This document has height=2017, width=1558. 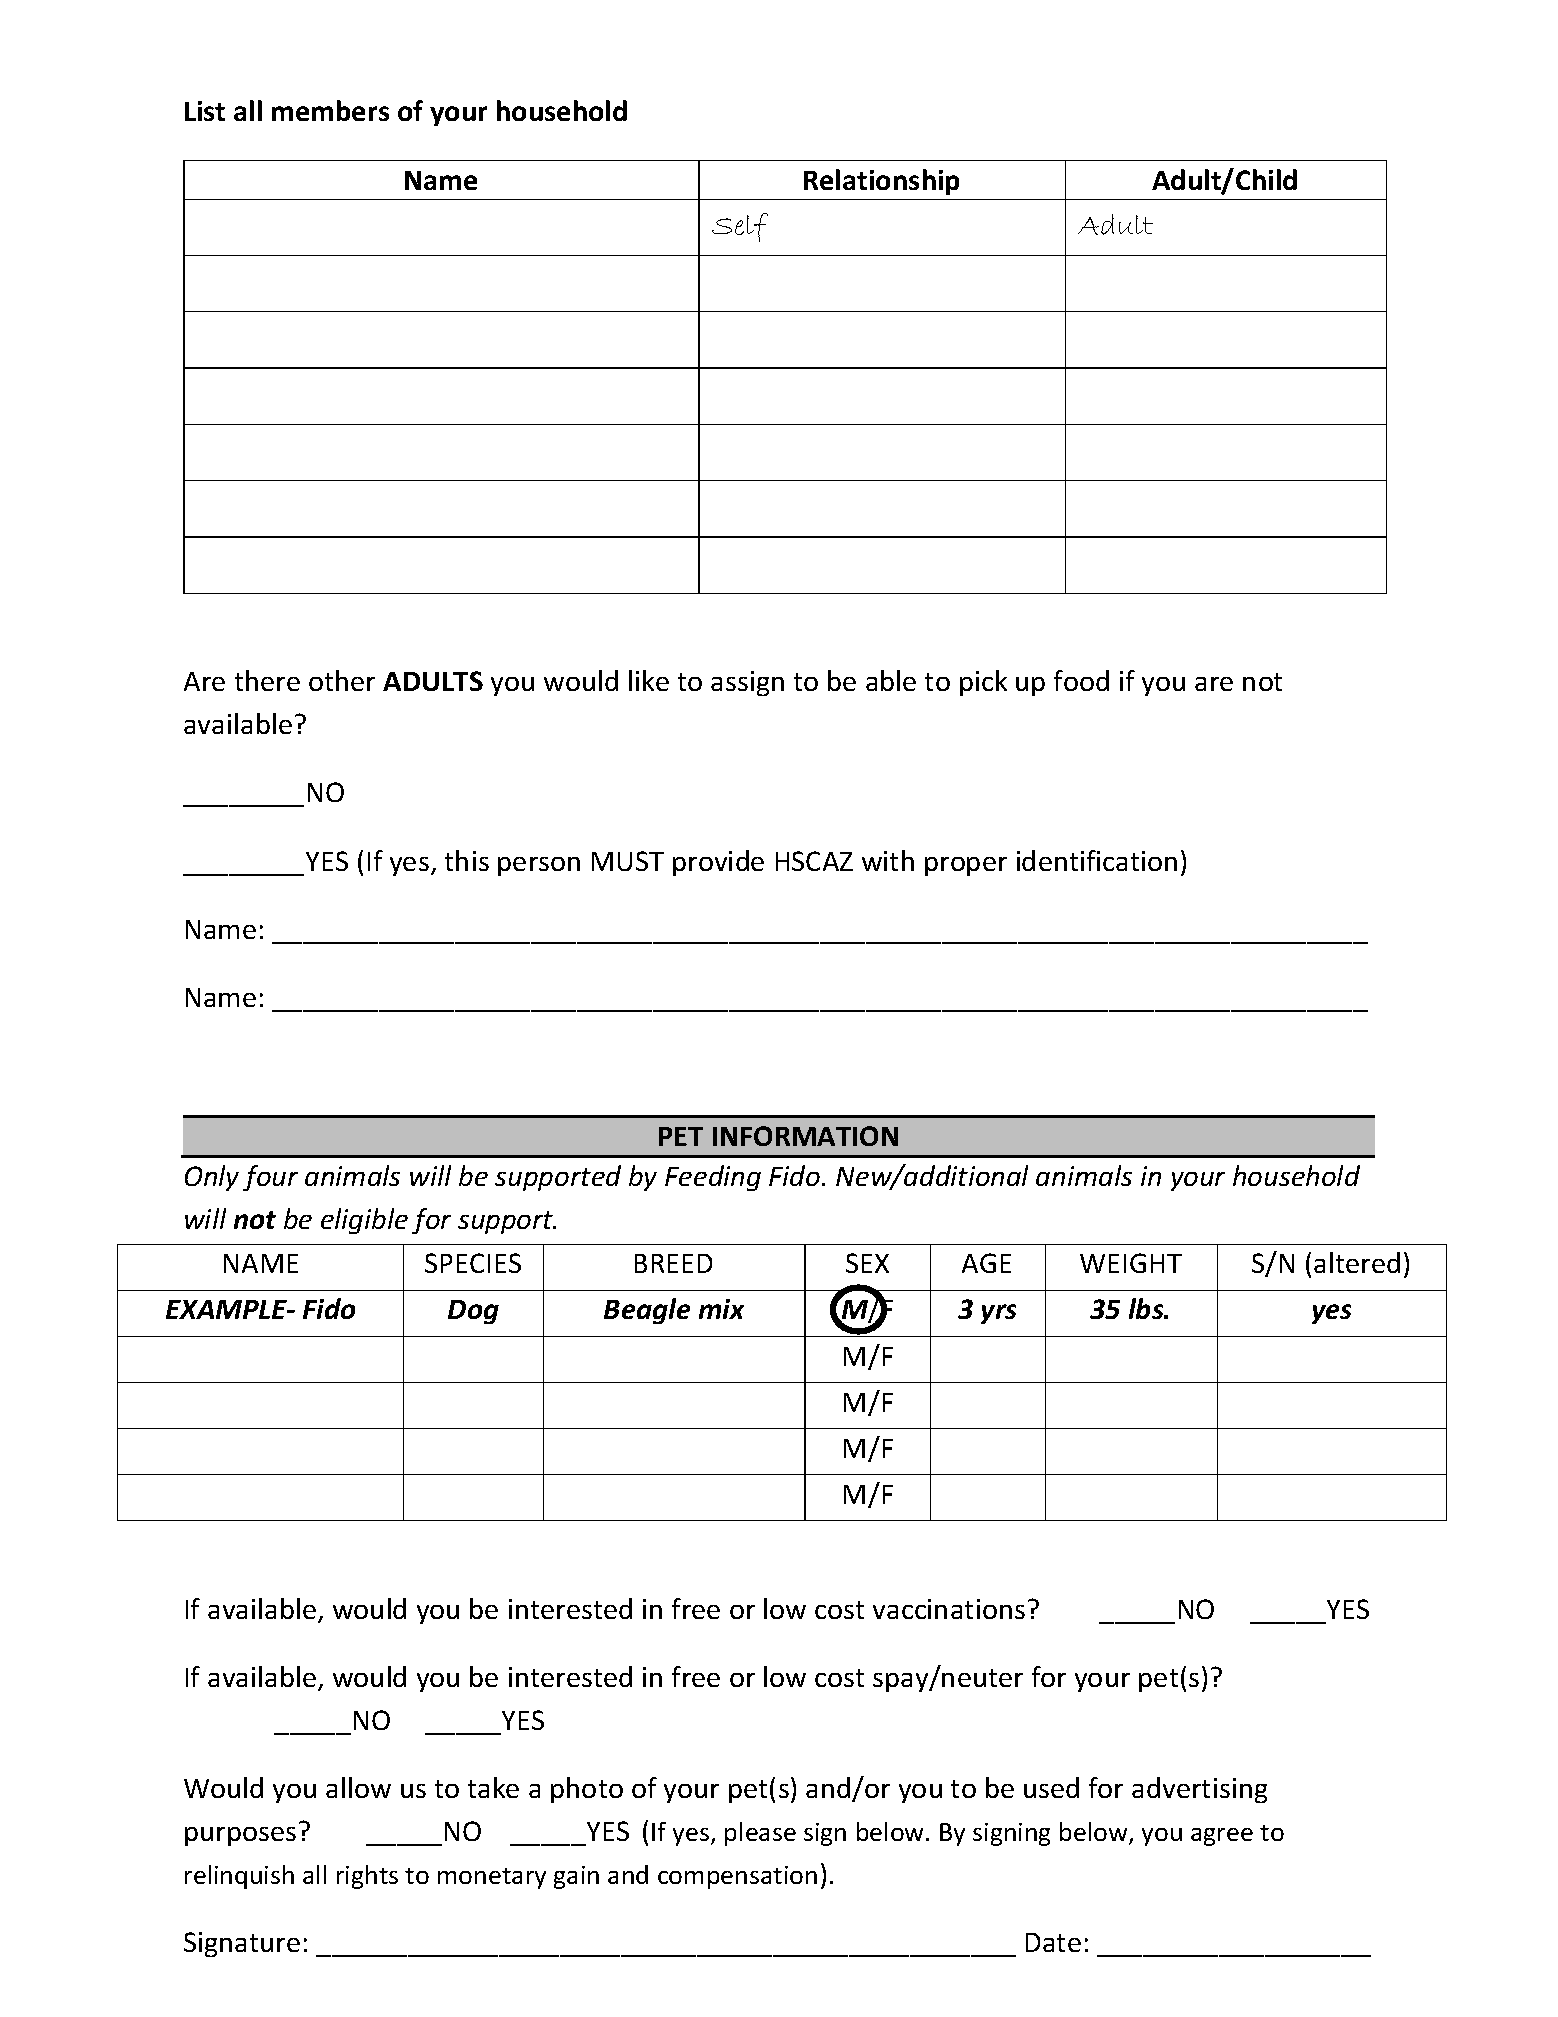 I want to click on members, so click(x=330, y=110).
